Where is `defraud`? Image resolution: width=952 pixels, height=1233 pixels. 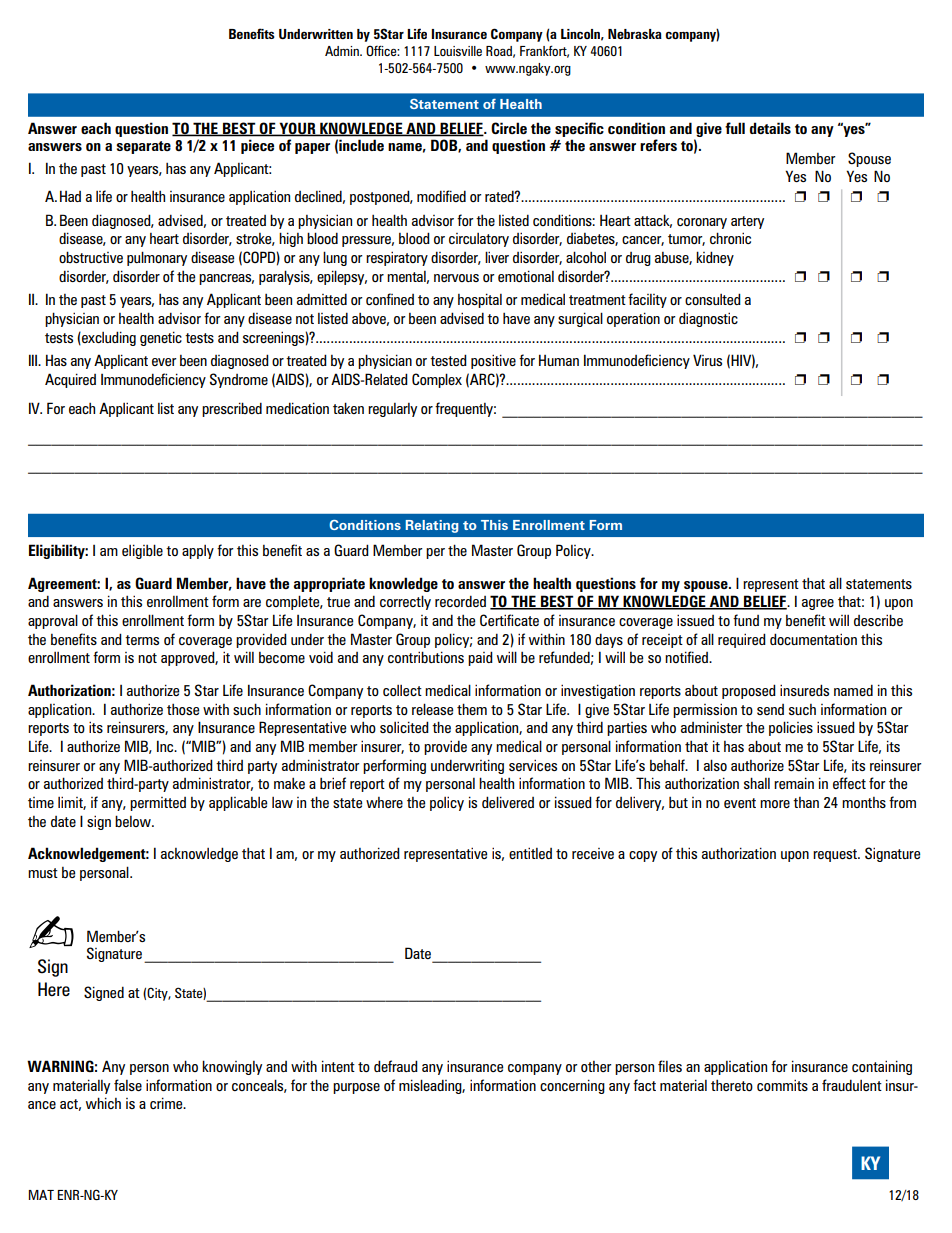 defraud is located at coordinates (396, 1066).
